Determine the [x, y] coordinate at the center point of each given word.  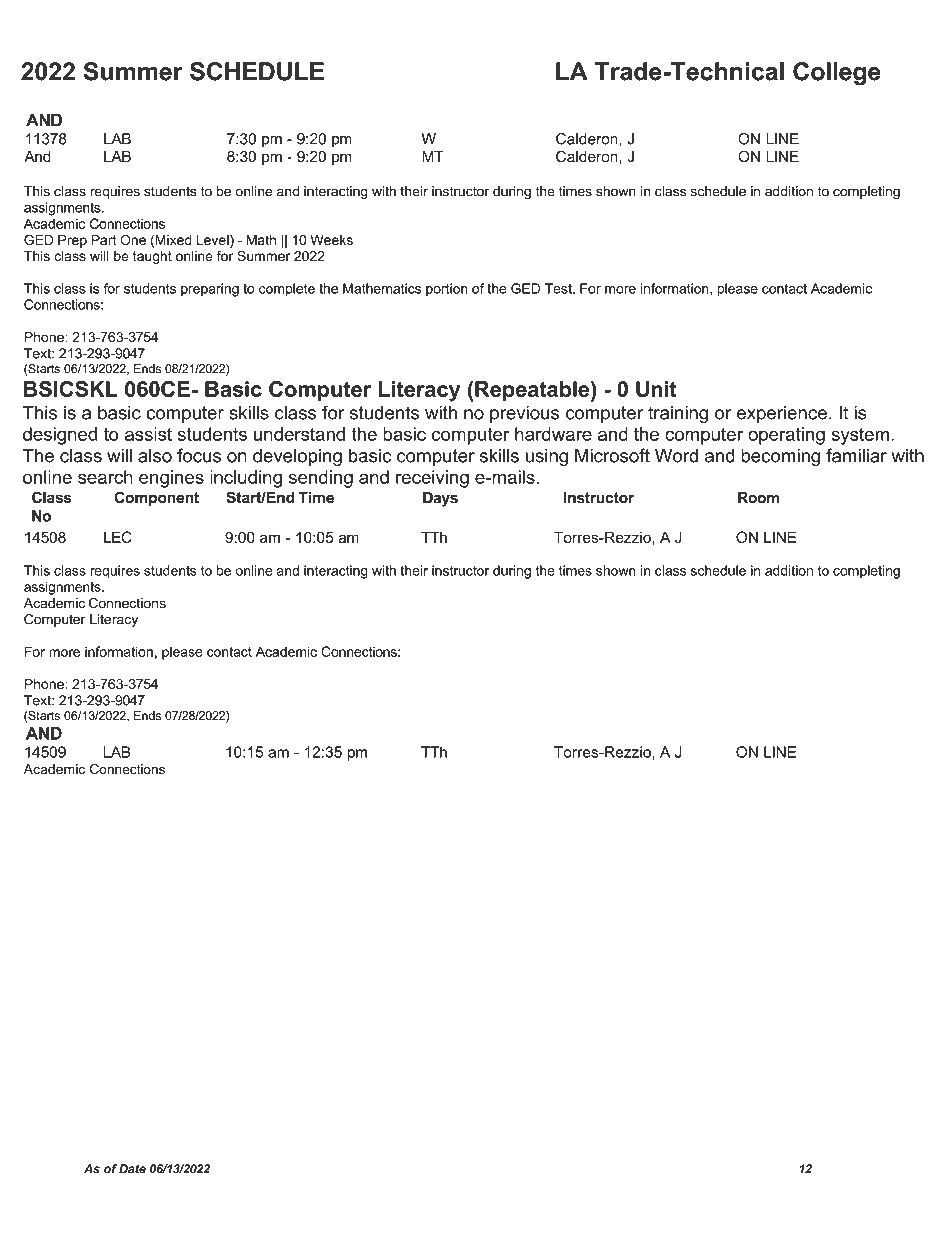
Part [104, 240]
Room [758, 498]
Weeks [331, 240]
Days [440, 499]
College [837, 74]
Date [132, 1169]
